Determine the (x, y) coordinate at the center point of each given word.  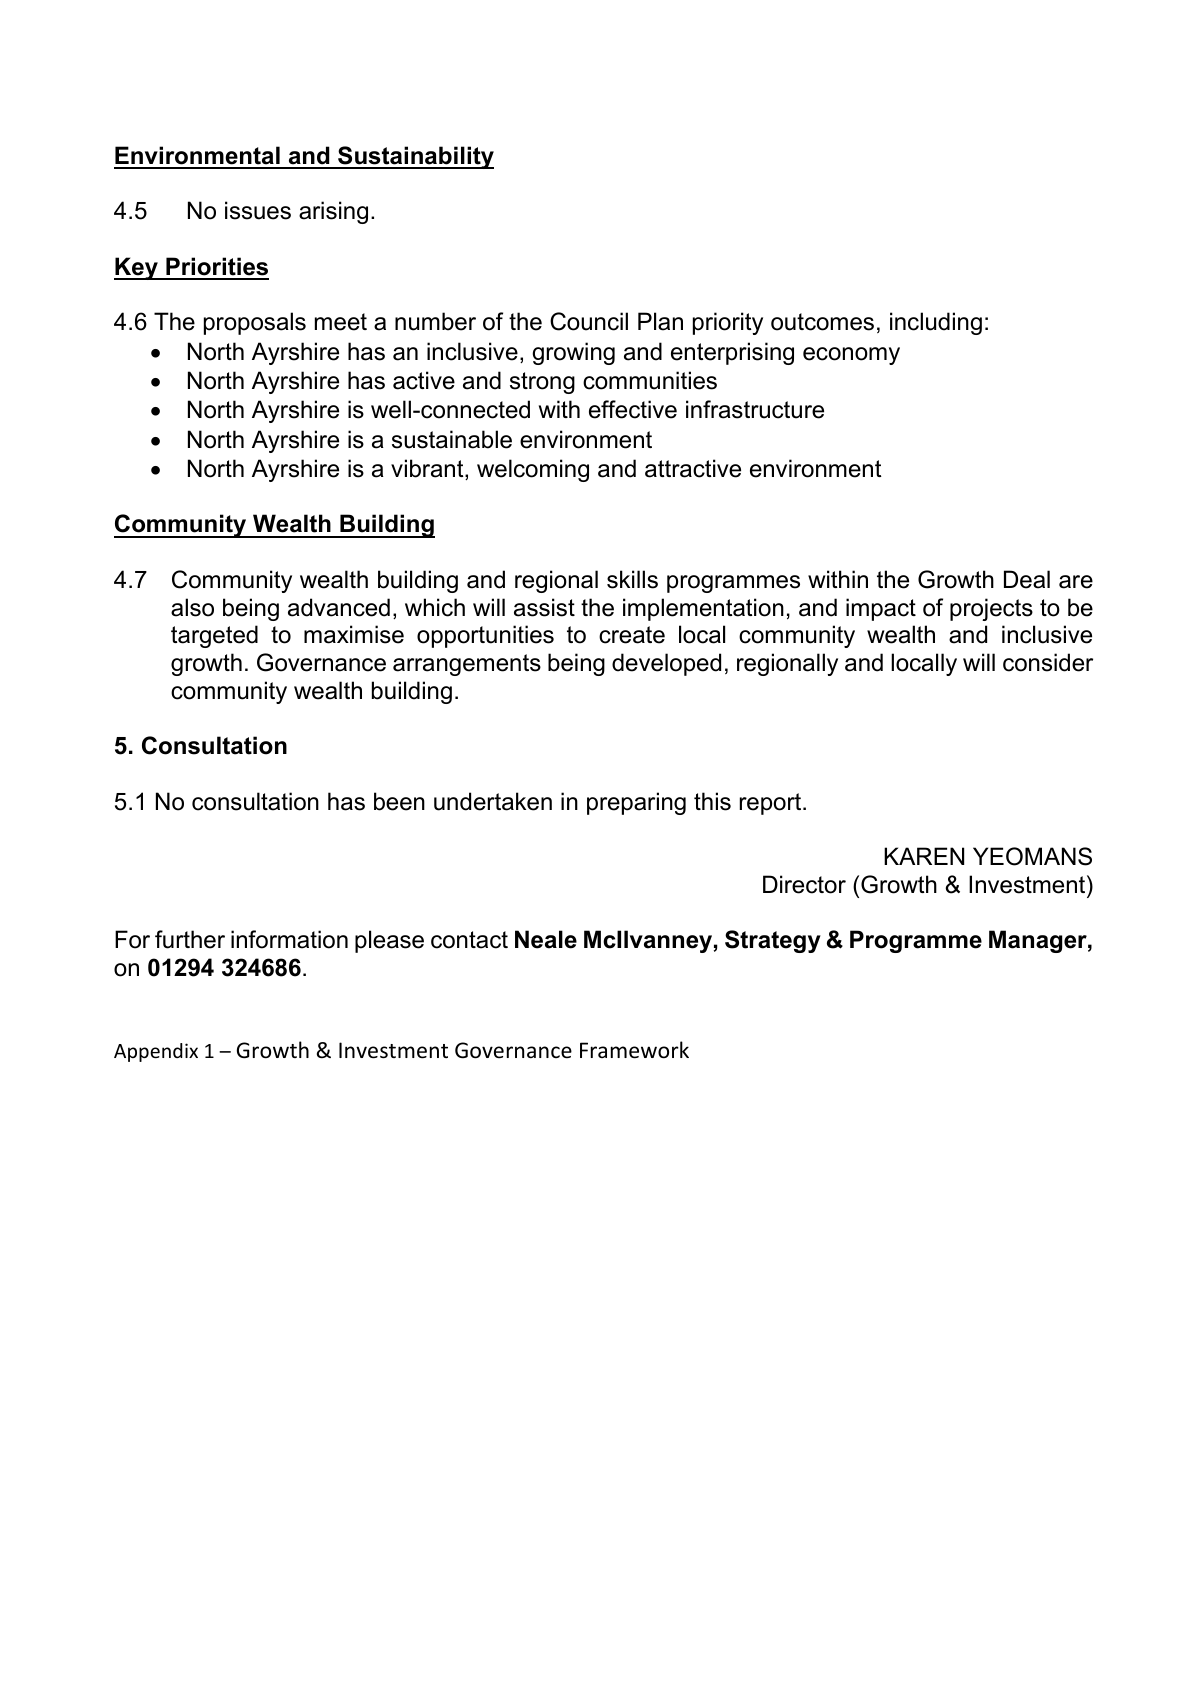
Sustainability (415, 157)
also (192, 607)
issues (258, 210)
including (936, 323)
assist (544, 607)
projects (991, 609)
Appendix (156, 1052)
